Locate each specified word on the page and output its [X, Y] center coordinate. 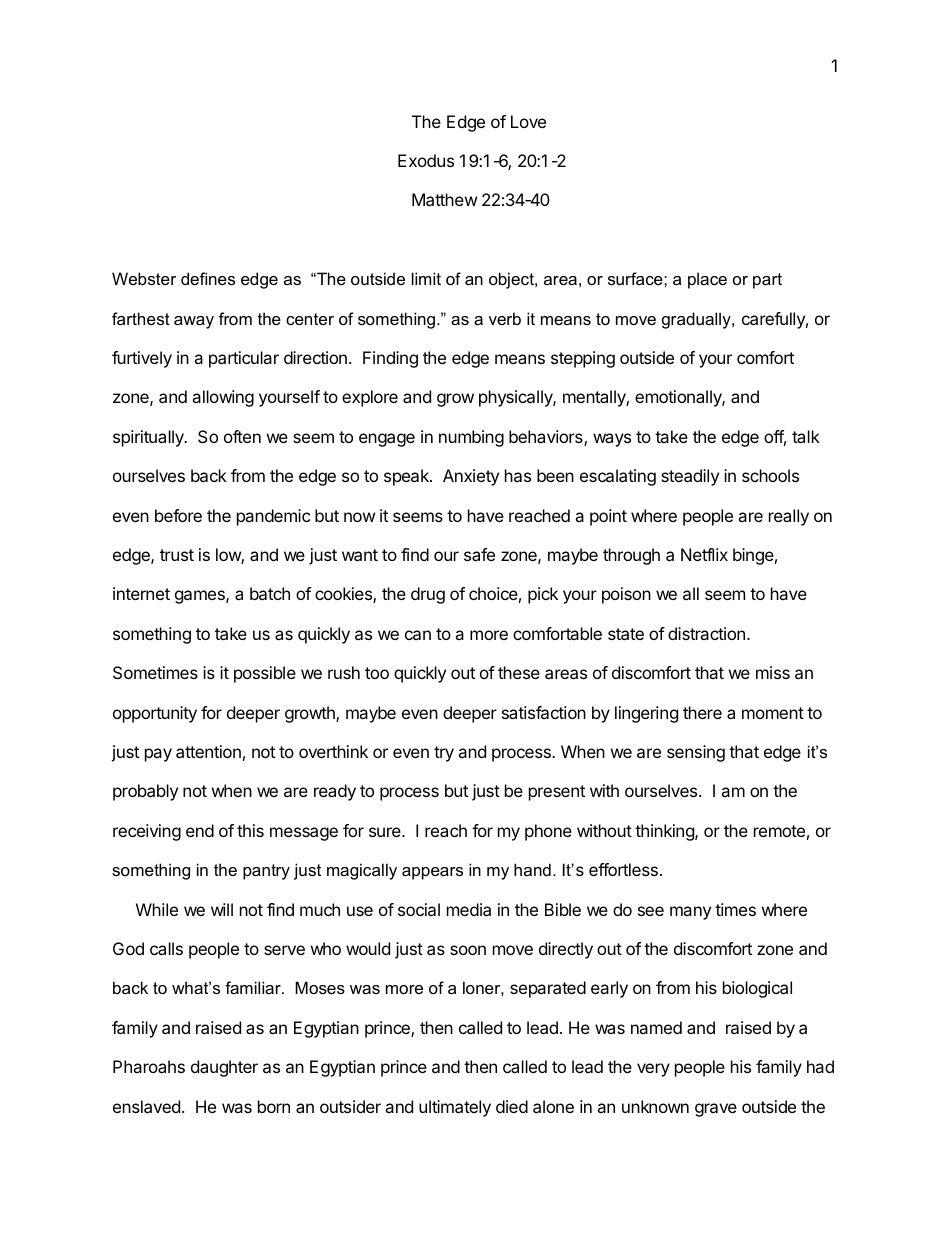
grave [716, 1110]
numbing [471, 438]
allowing [223, 398]
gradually [697, 320]
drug [428, 595]
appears [432, 873]
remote [779, 831]
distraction [706, 633]
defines [208, 278]
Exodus [426, 160]
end [200, 830]
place [707, 280]
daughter [224, 1068]
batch [270, 593]
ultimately [455, 1108]
